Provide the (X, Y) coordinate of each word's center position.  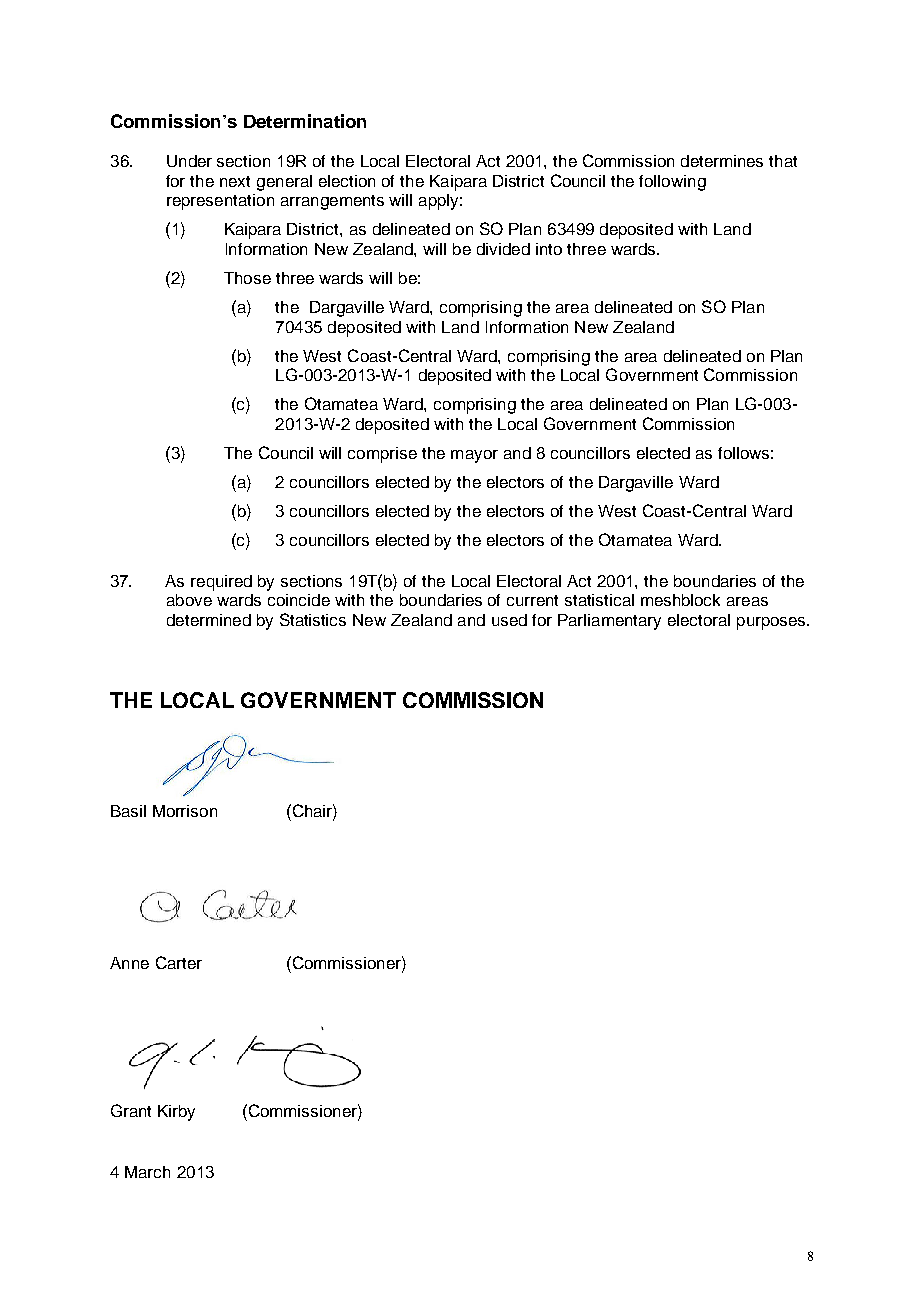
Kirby (176, 1113)
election (347, 181)
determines (722, 161)
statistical (599, 600)
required (221, 583)
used (509, 620)
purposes (772, 623)
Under (189, 161)
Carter (179, 962)
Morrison (185, 811)
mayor (474, 456)
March (147, 1172)
